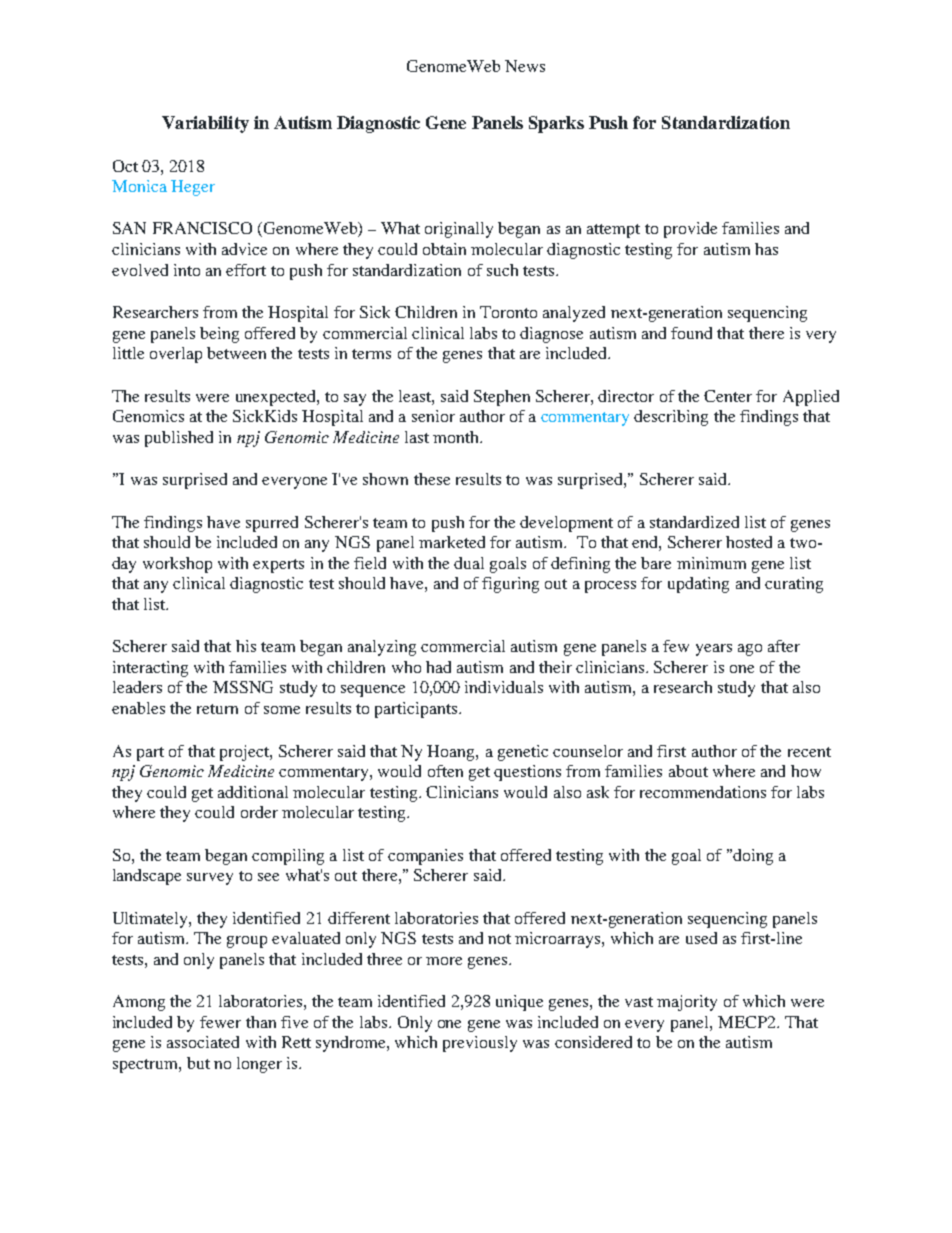 The height and width of the image is (1233, 952). Describe the element at coordinates (179, 439) in the image. I see `published` at that location.
